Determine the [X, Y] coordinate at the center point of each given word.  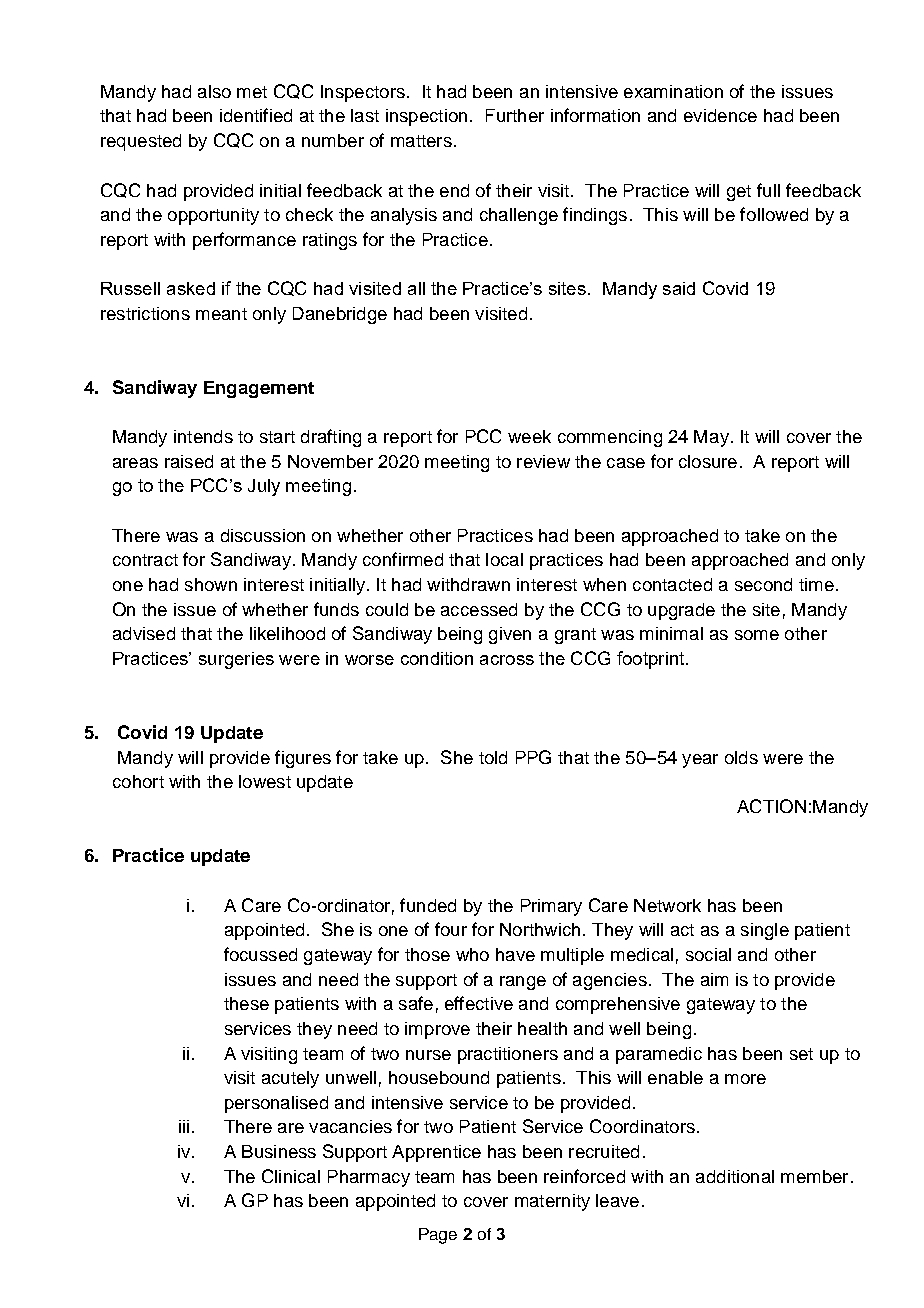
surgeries [236, 660]
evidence [720, 115]
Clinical [291, 1176]
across [507, 660]
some [757, 635]
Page [438, 1236]
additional [735, 1176]
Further [515, 115]
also [214, 91]
